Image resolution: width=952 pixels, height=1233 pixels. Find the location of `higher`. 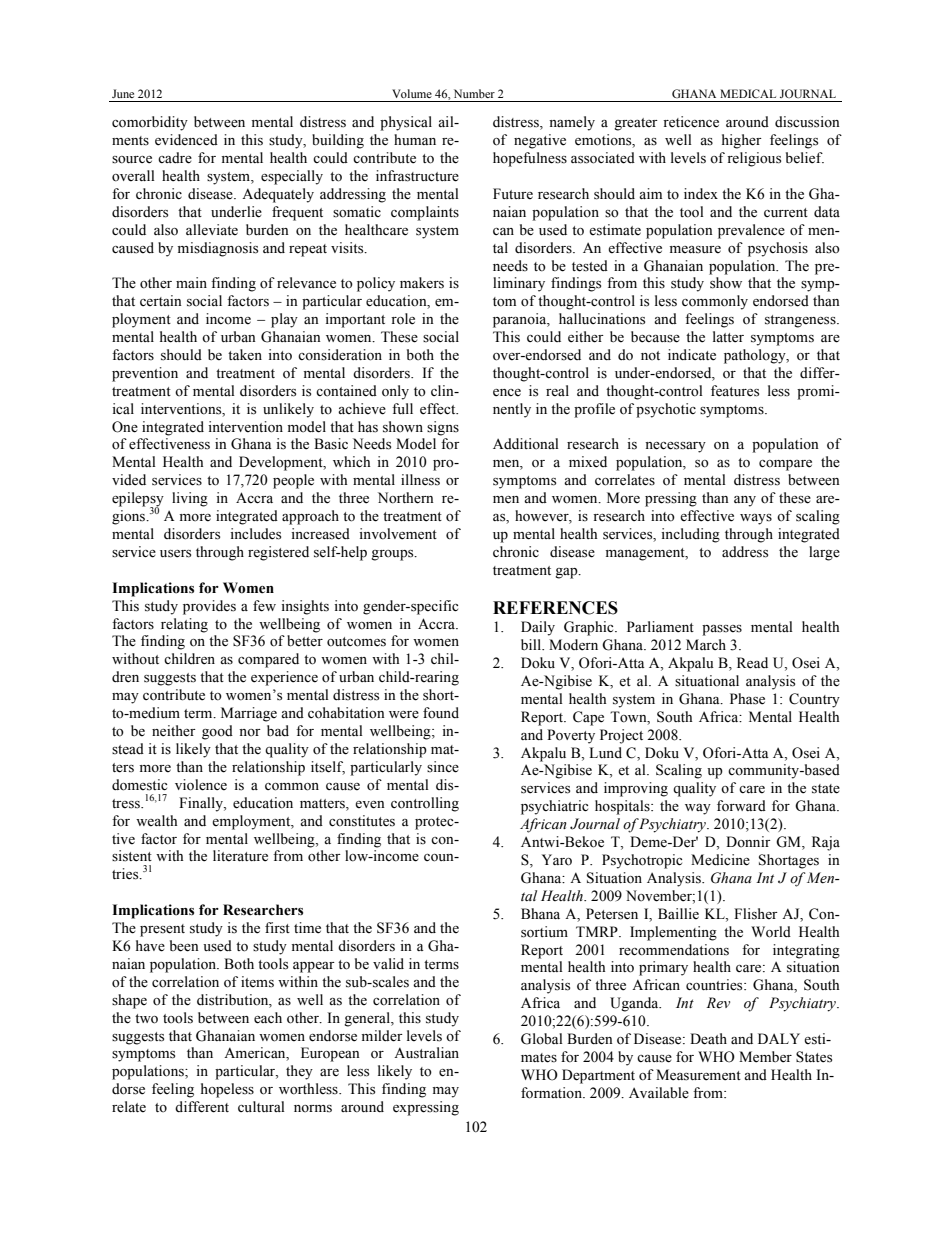

higher is located at coordinates (742, 141).
